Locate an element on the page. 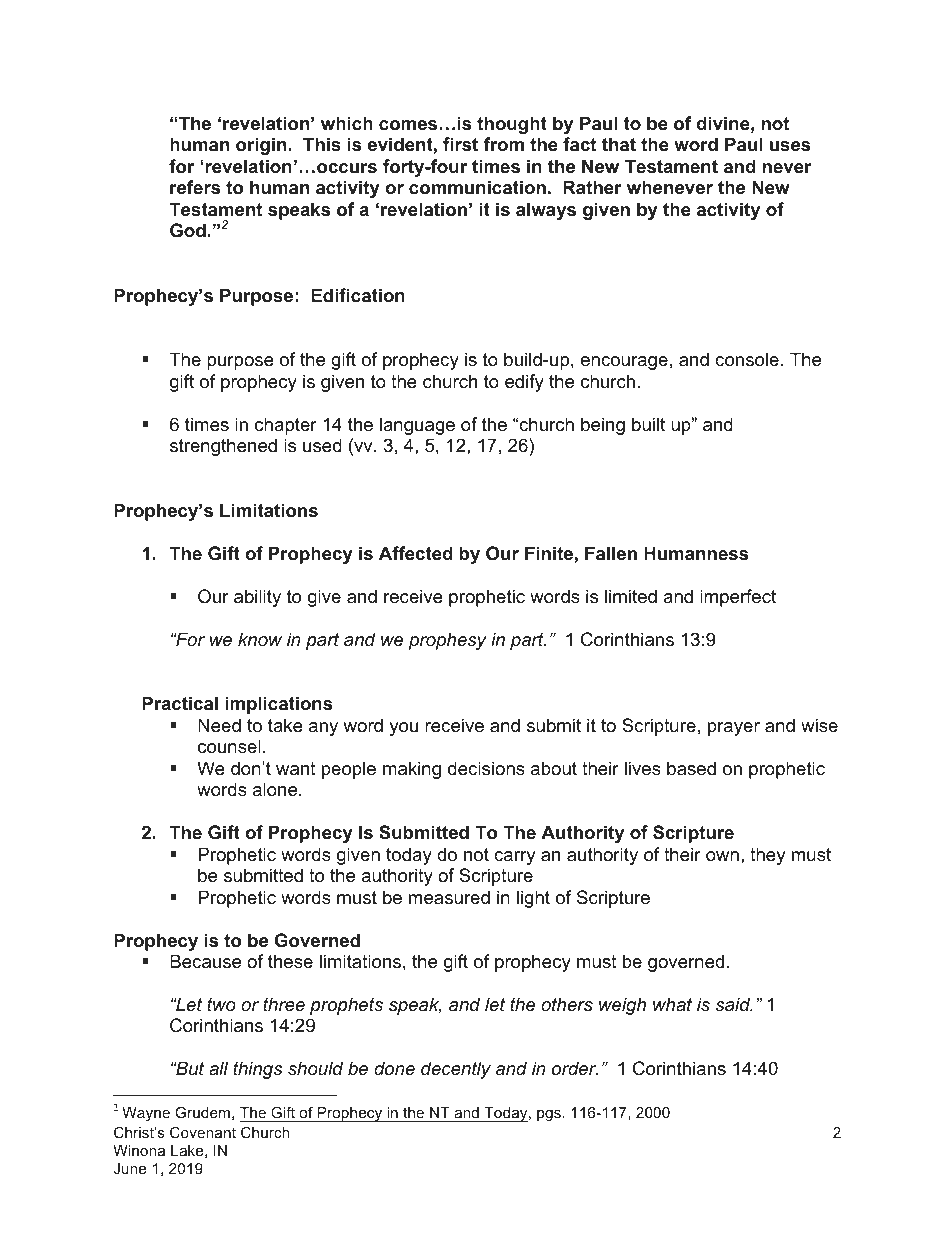 This page has width=952, height=1233. first is located at coordinates (460, 144).
